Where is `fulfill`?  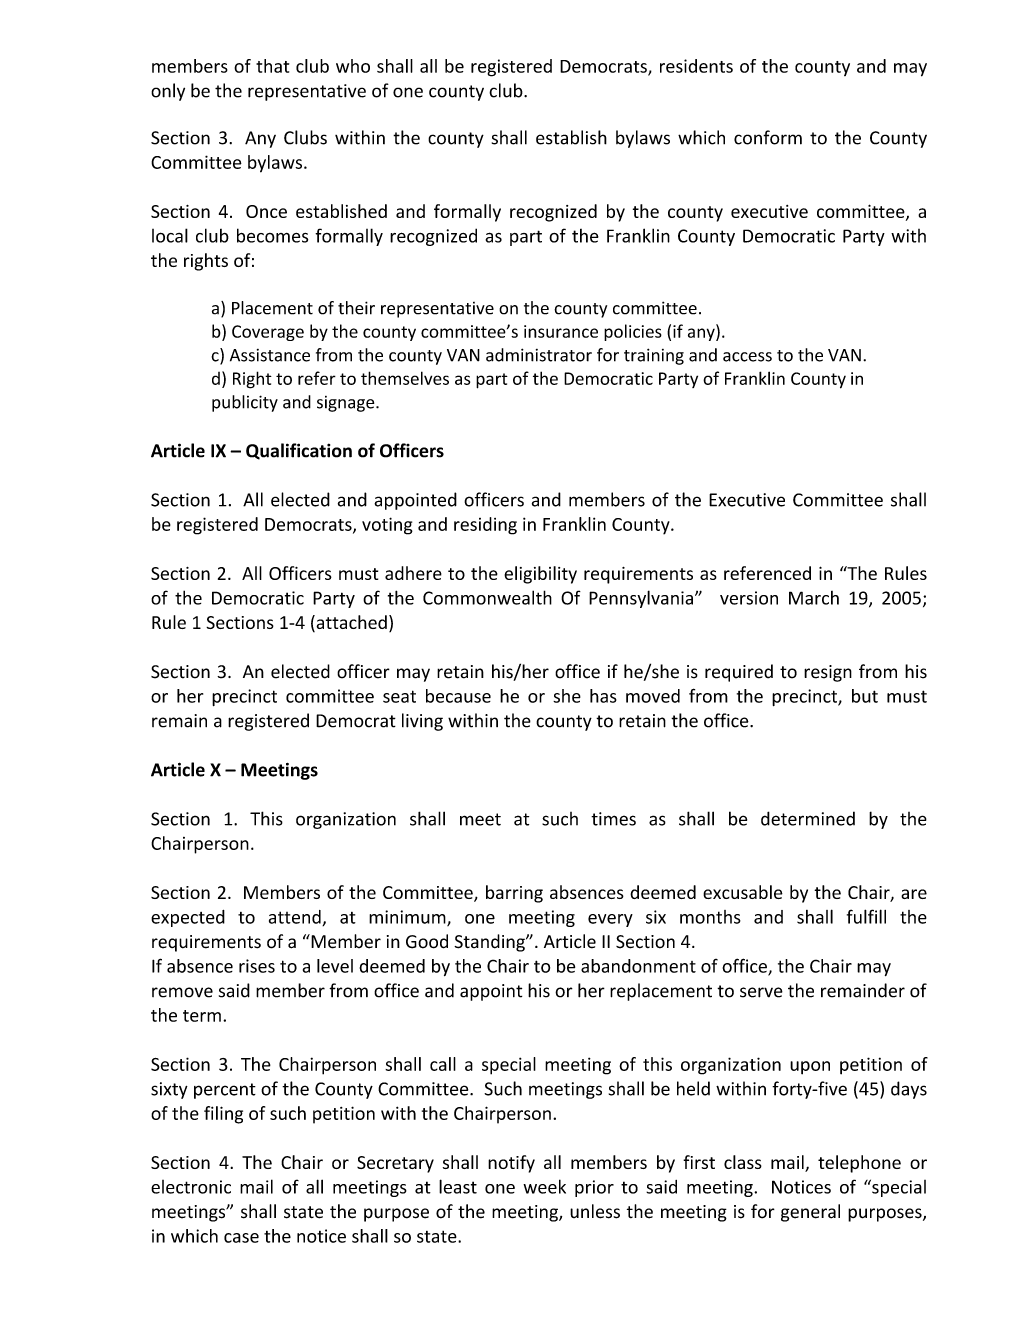
fulfill is located at coordinates (866, 916).
